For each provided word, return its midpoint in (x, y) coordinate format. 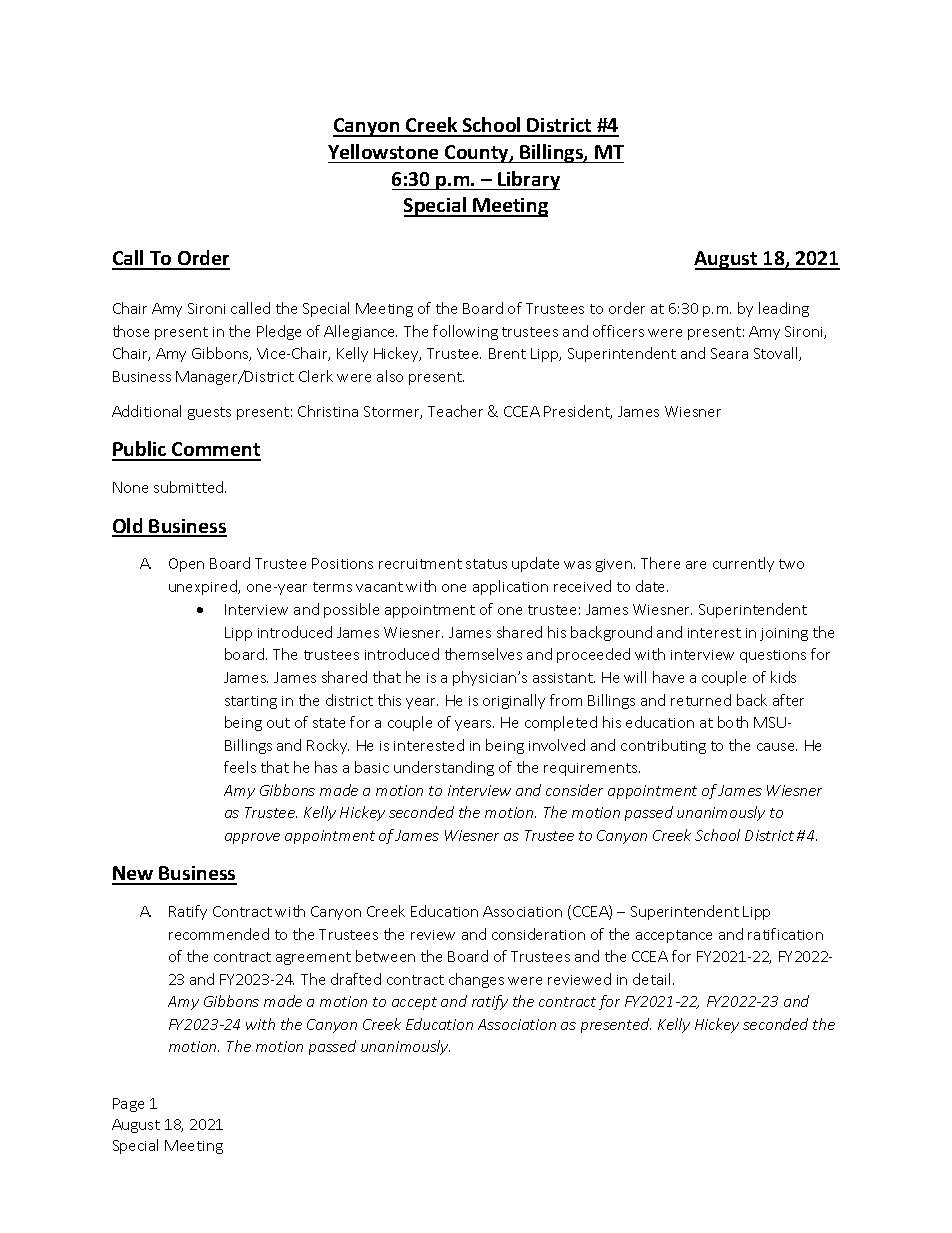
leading (784, 309)
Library (528, 180)
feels (240, 767)
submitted (190, 487)
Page (128, 1105)
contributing (663, 746)
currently (743, 564)
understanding (444, 768)
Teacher (455, 411)
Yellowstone (383, 151)
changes (476, 980)
